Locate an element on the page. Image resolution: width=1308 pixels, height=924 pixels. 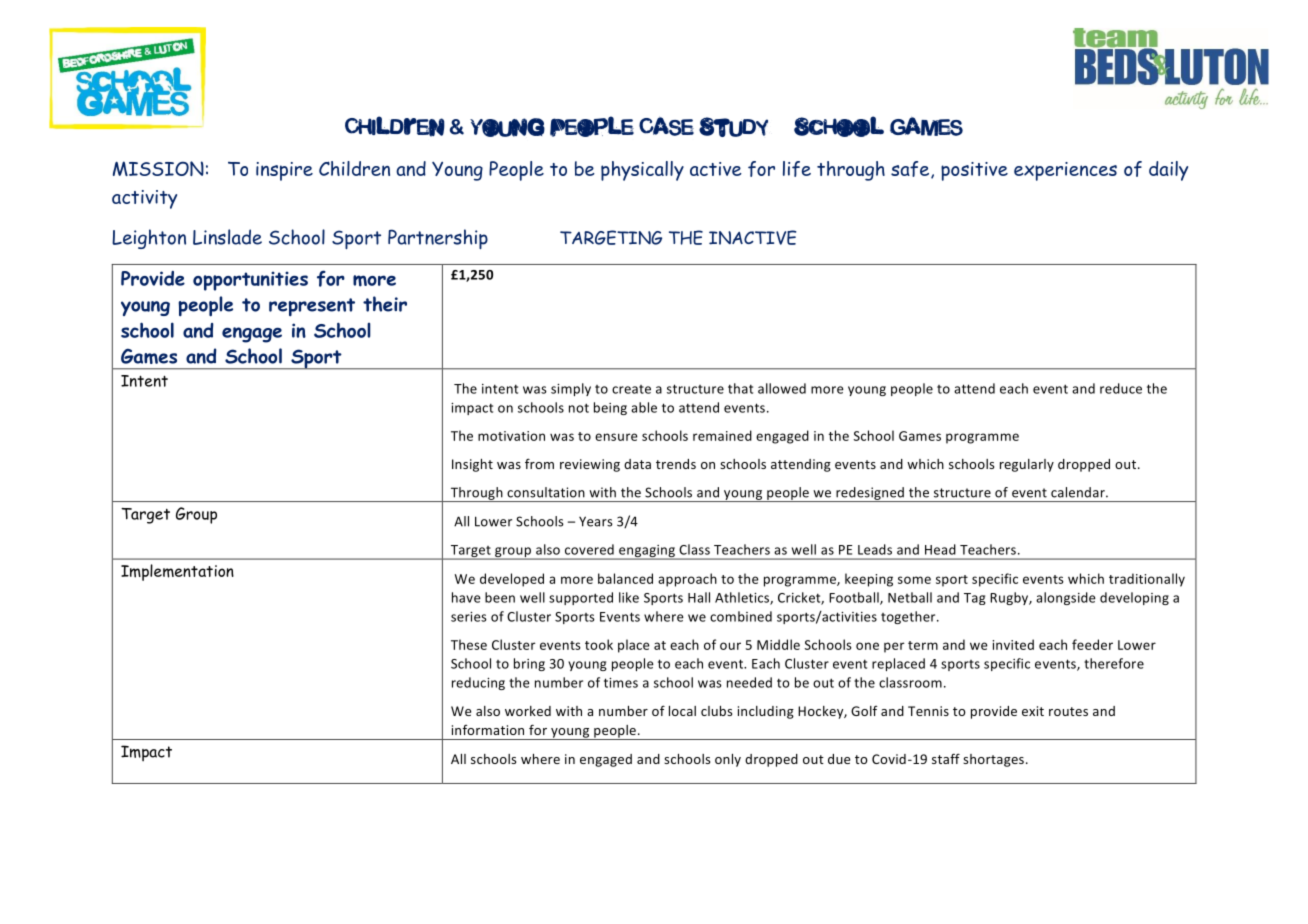
information is located at coordinates (488, 730).
